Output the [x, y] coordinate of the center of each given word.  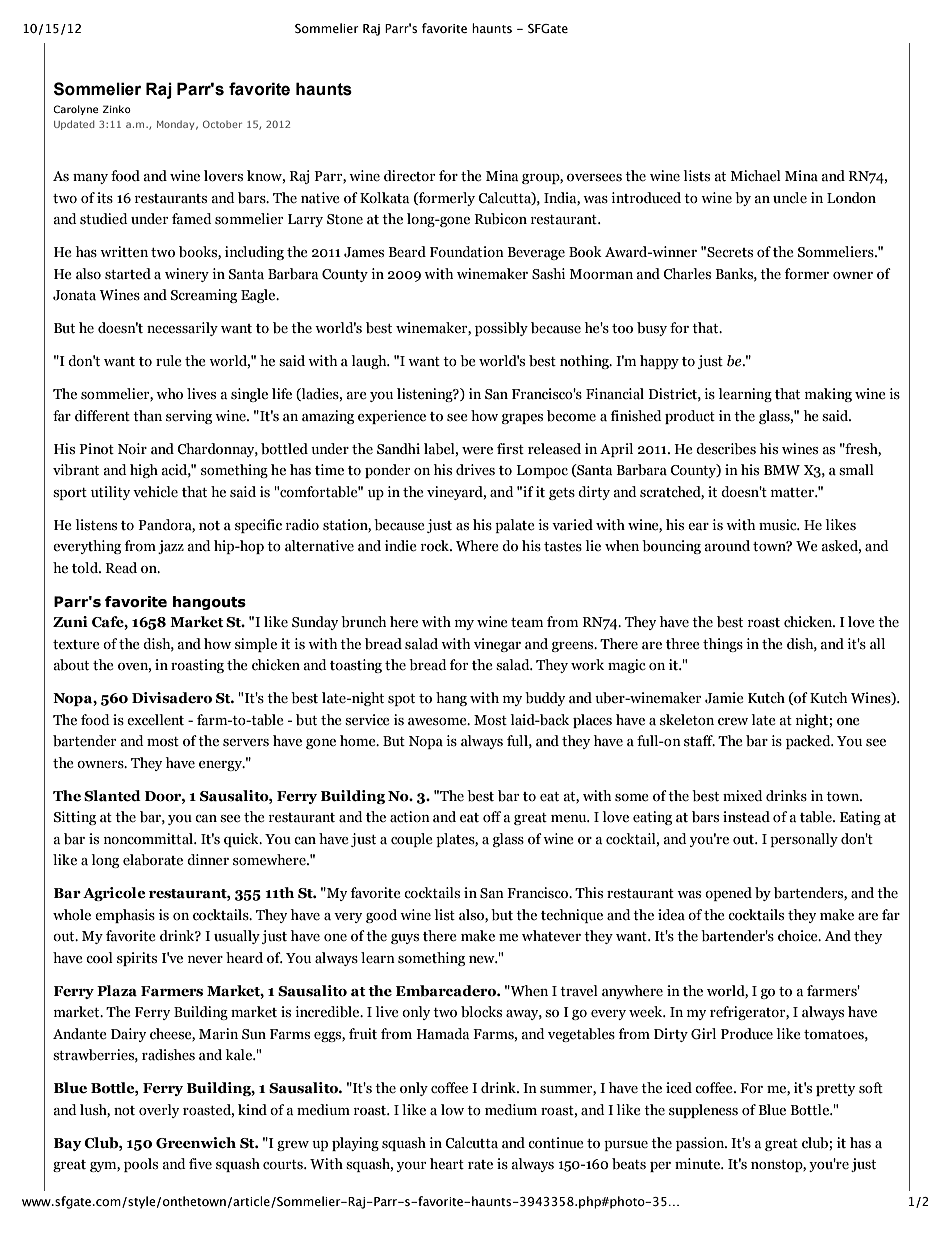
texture [76, 645]
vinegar [497, 645]
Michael [755, 176]
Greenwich [196, 1143]
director [409, 176]
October [222, 124]
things [723, 645]
